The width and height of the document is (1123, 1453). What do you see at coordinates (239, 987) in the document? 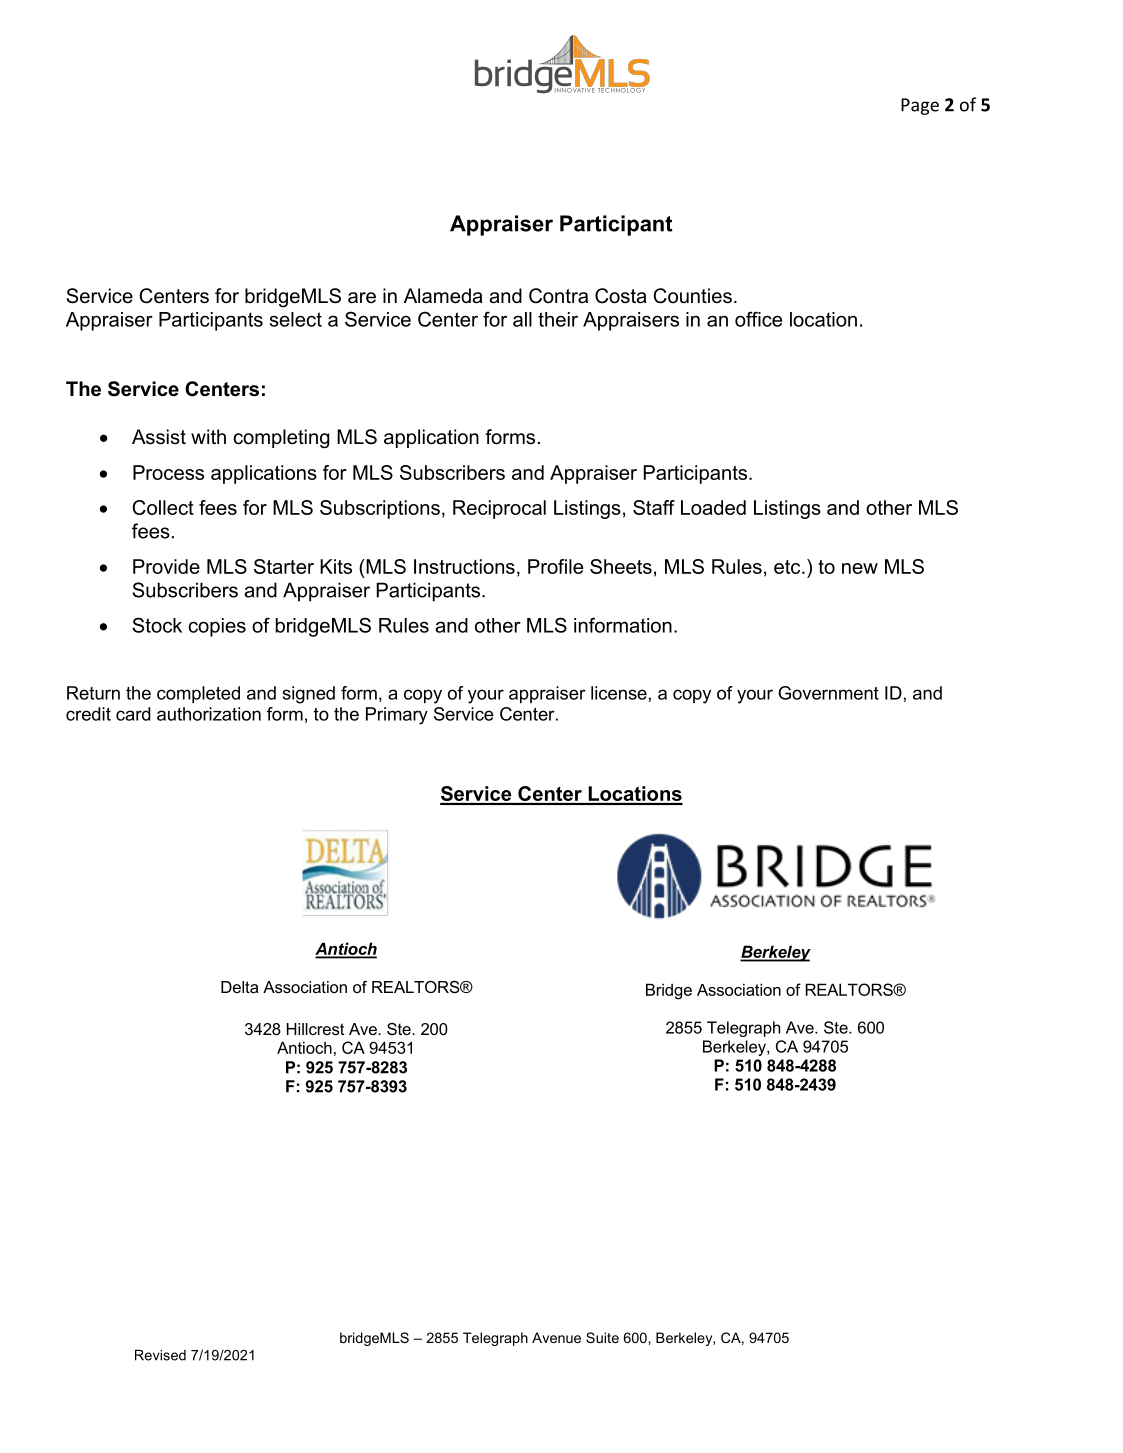
I see `Delta` at bounding box center [239, 987].
